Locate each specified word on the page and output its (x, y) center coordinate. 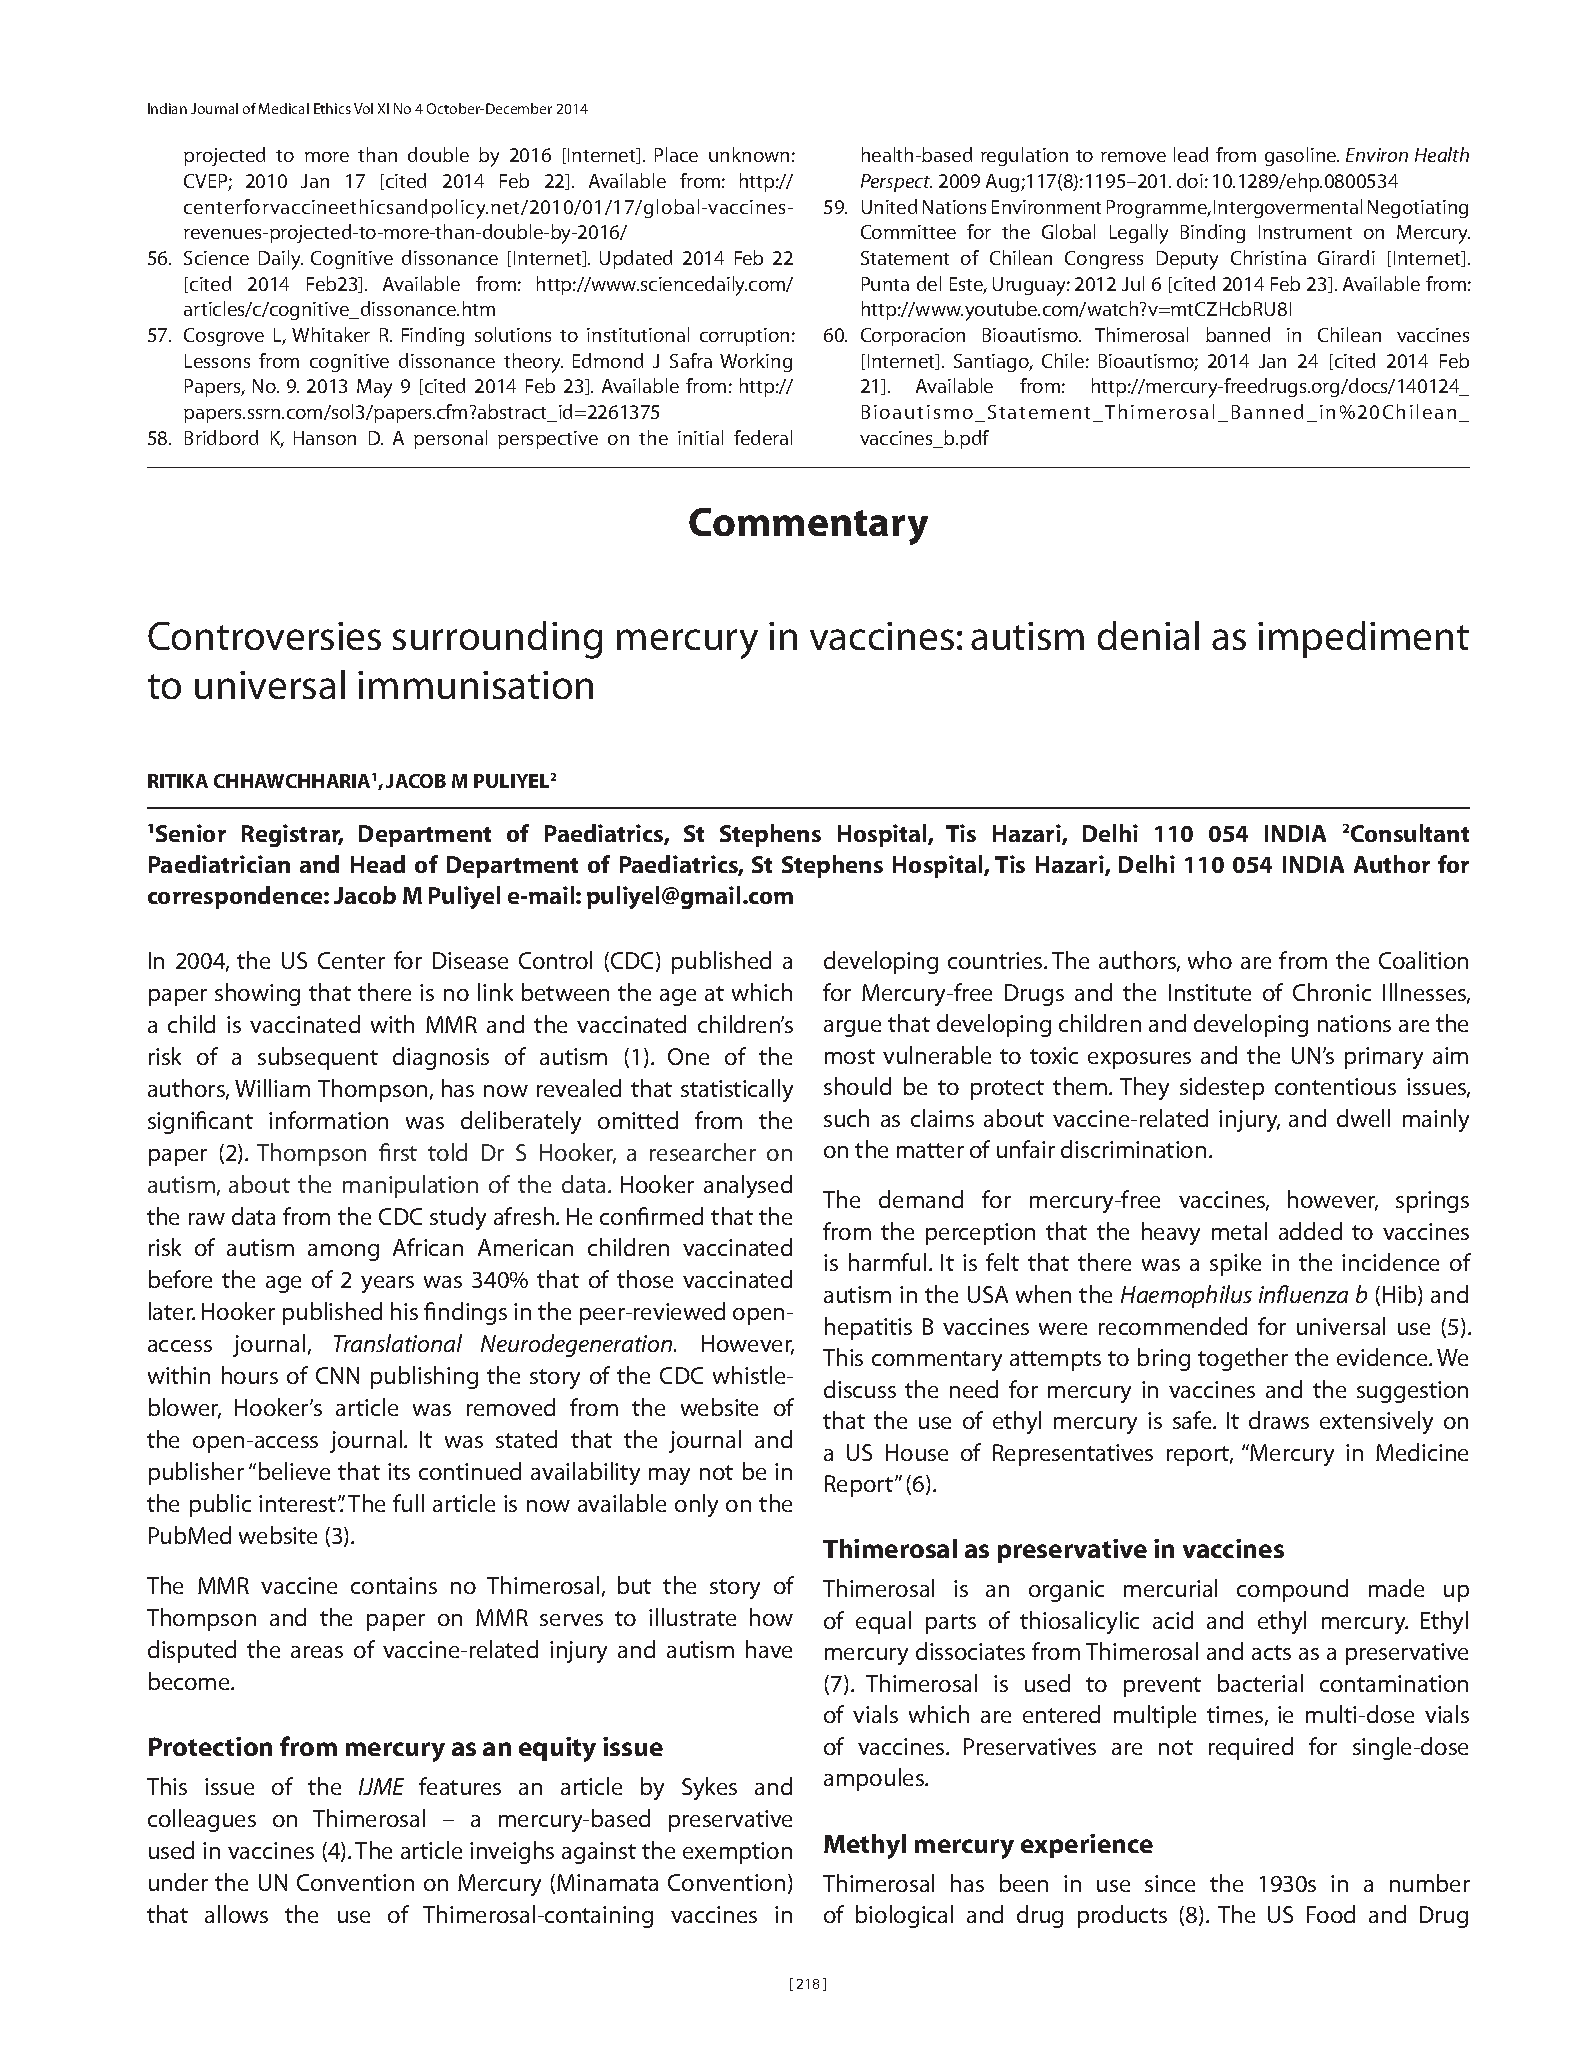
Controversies (264, 636)
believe (294, 1471)
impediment (1363, 639)
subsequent (318, 1058)
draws (1279, 1420)
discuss (860, 1389)
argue (852, 1028)
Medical (284, 108)
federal (763, 437)
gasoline (1302, 156)
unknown (749, 154)
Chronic (1332, 992)
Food (1331, 1914)
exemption (737, 1853)
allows (236, 1914)
